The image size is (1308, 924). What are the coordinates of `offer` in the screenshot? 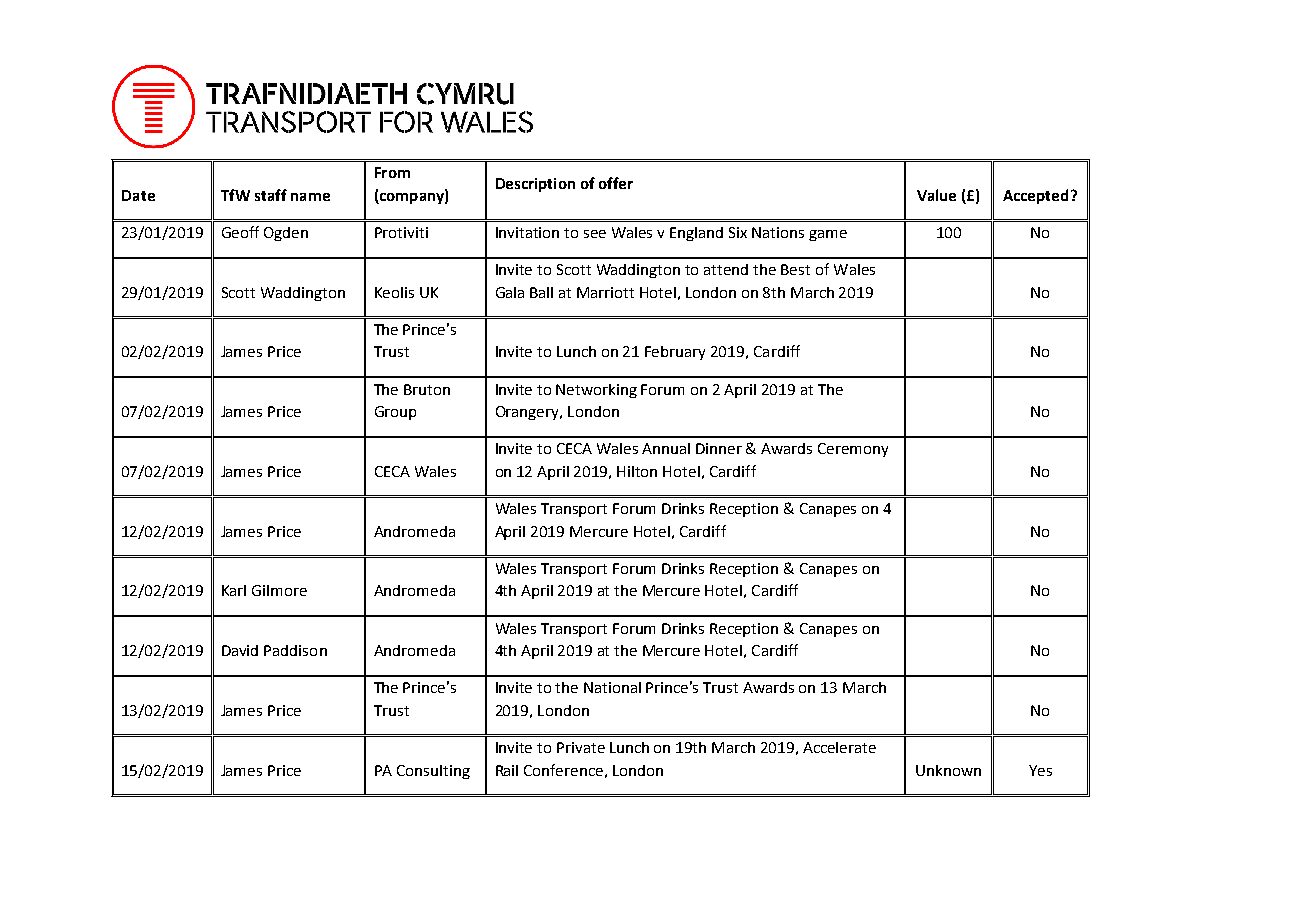 It's located at (616, 183).
